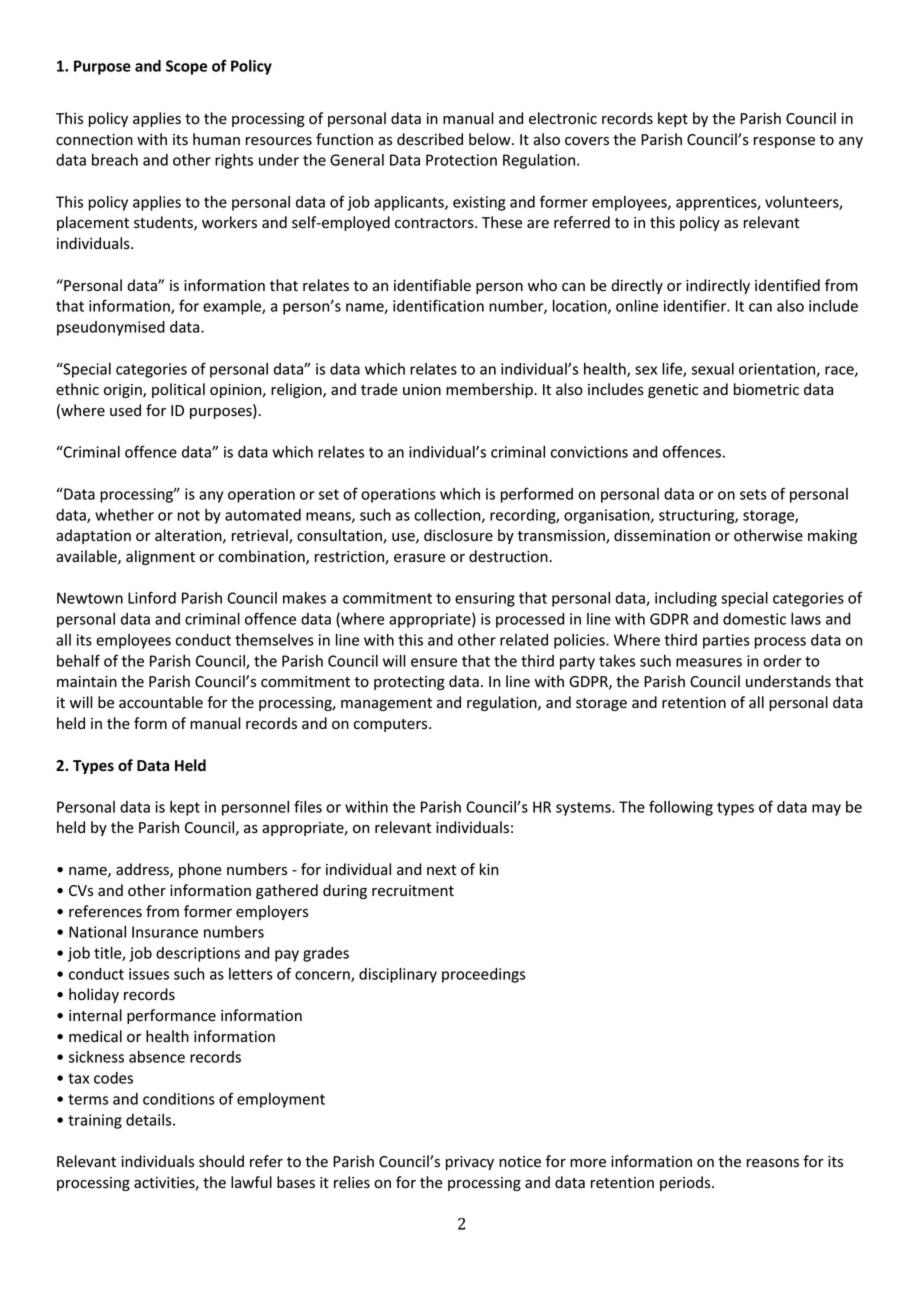 The height and width of the screenshot is (1308, 924). What do you see at coordinates (152, 597) in the screenshot?
I see `Linford` at bounding box center [152, 597].
